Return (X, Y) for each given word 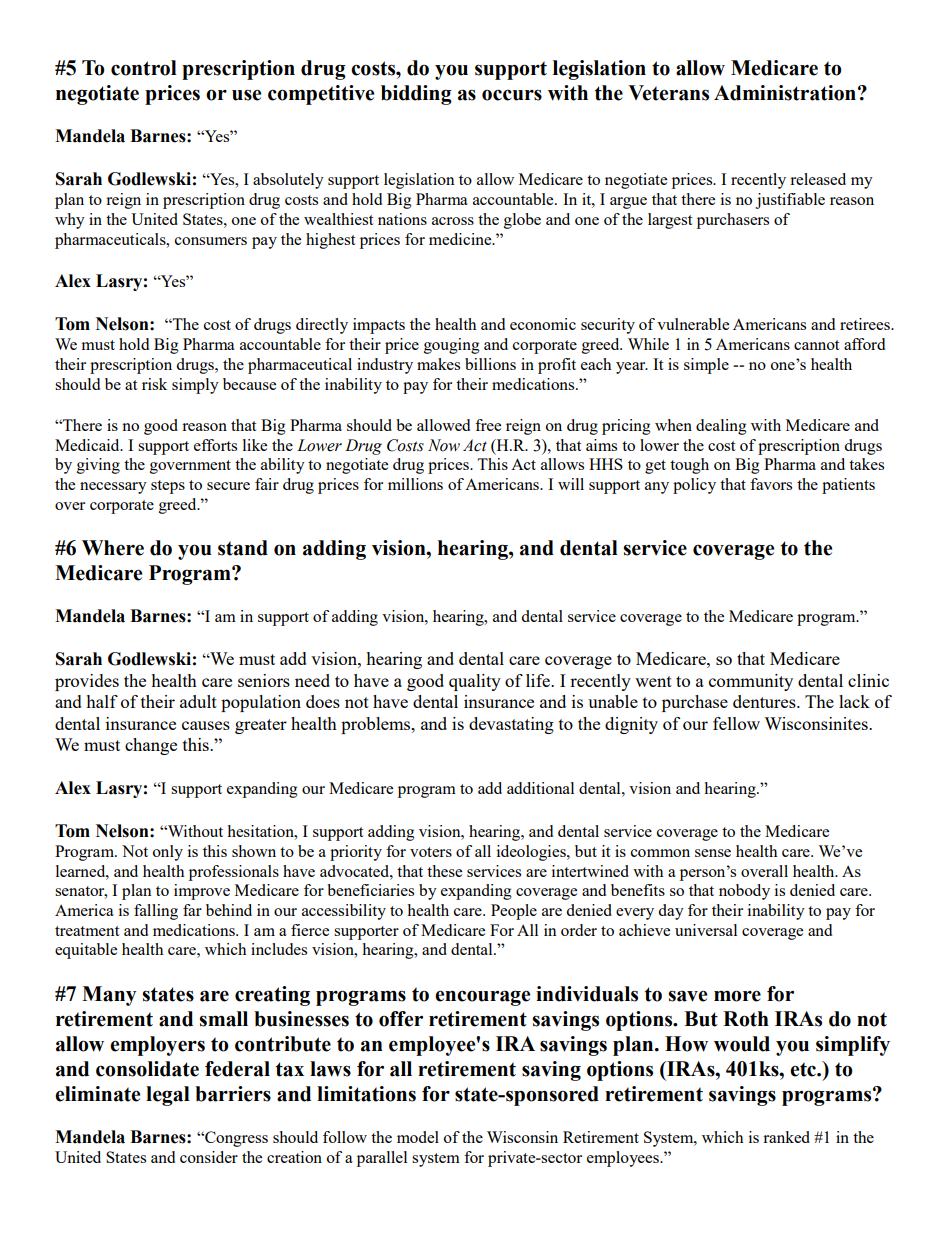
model (418, 1137)
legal (168, 1096)
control (144, 68)
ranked (786, 1137)
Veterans (668, 93)
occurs (512, 95)
